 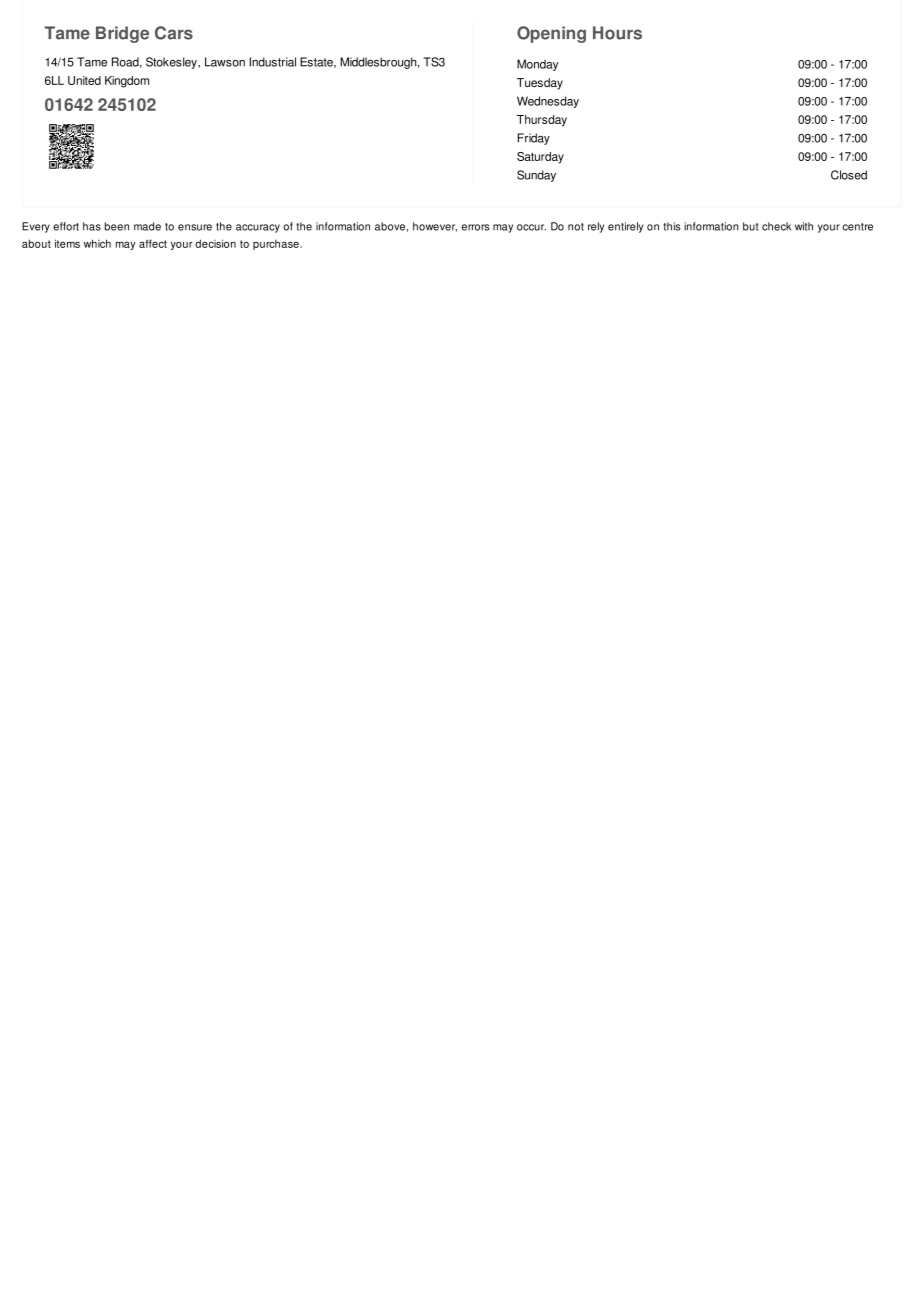 I want to click on Closed, so click(x=849, y=175).
